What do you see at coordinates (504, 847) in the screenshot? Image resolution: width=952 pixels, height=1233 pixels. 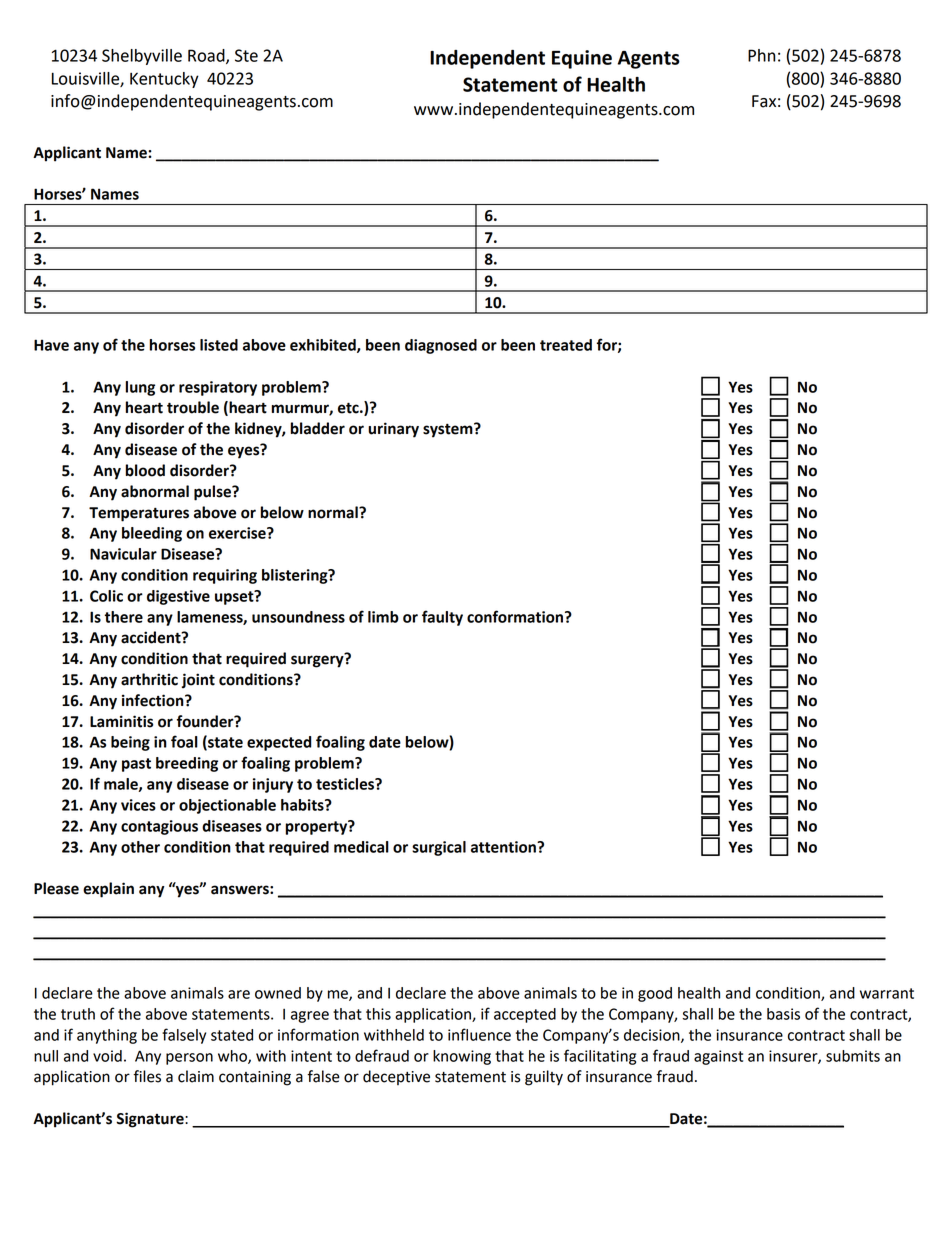 I see `attention` at bounding box center [504, 847].
